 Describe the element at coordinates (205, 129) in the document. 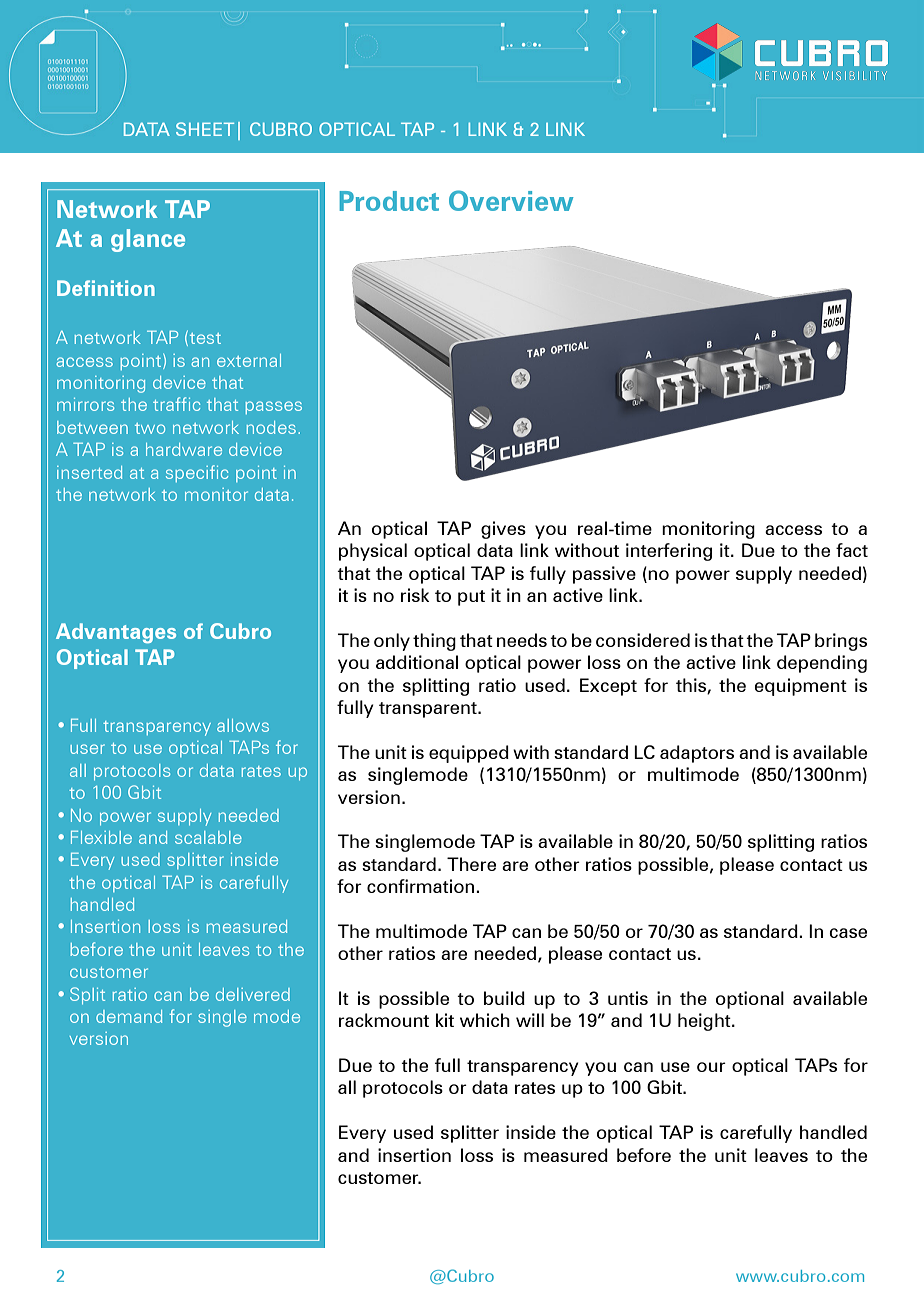

I see `SHEET` at that location.
